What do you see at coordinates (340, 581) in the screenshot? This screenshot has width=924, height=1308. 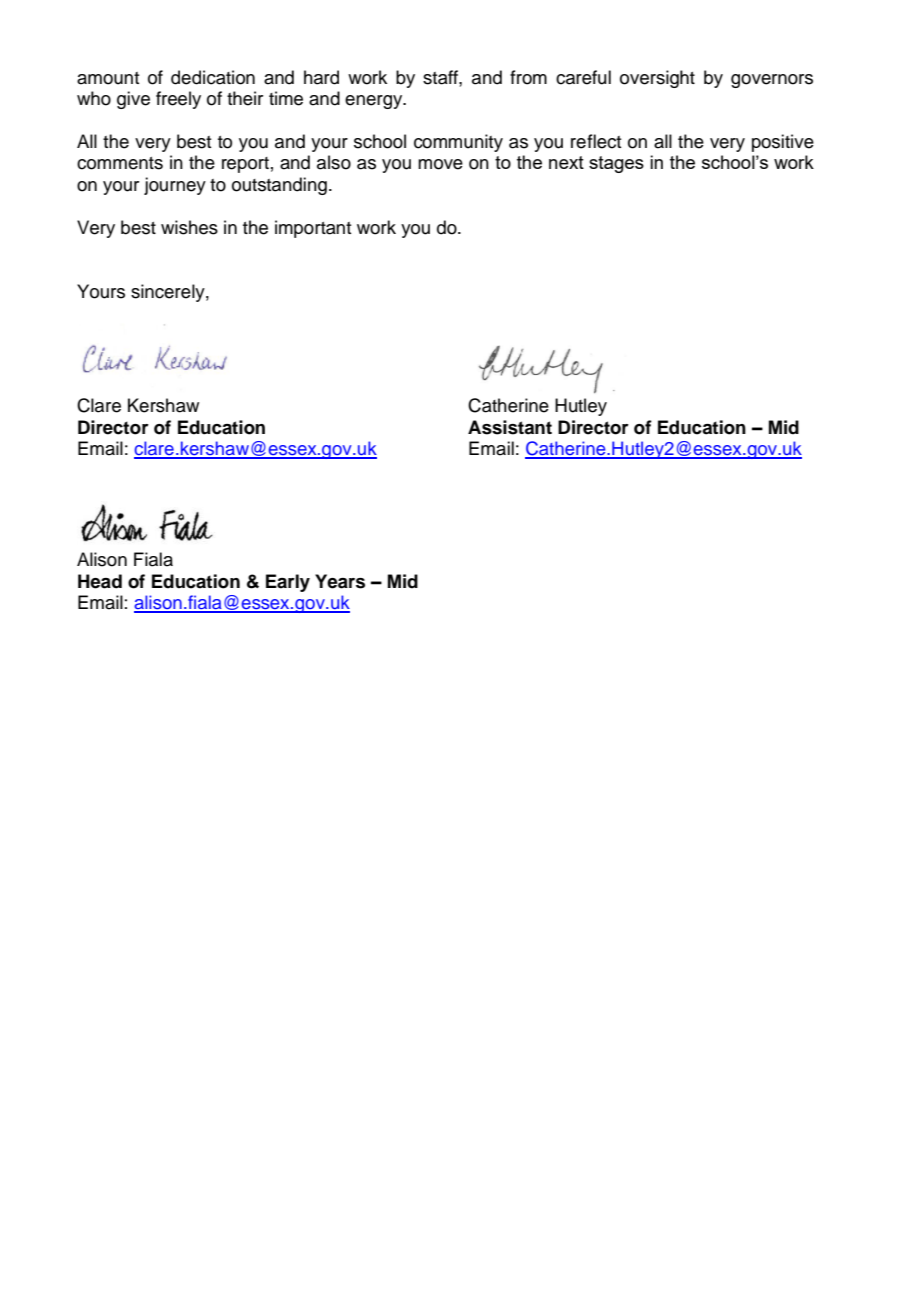 I see `Years` at bounding box center [340, 581].
